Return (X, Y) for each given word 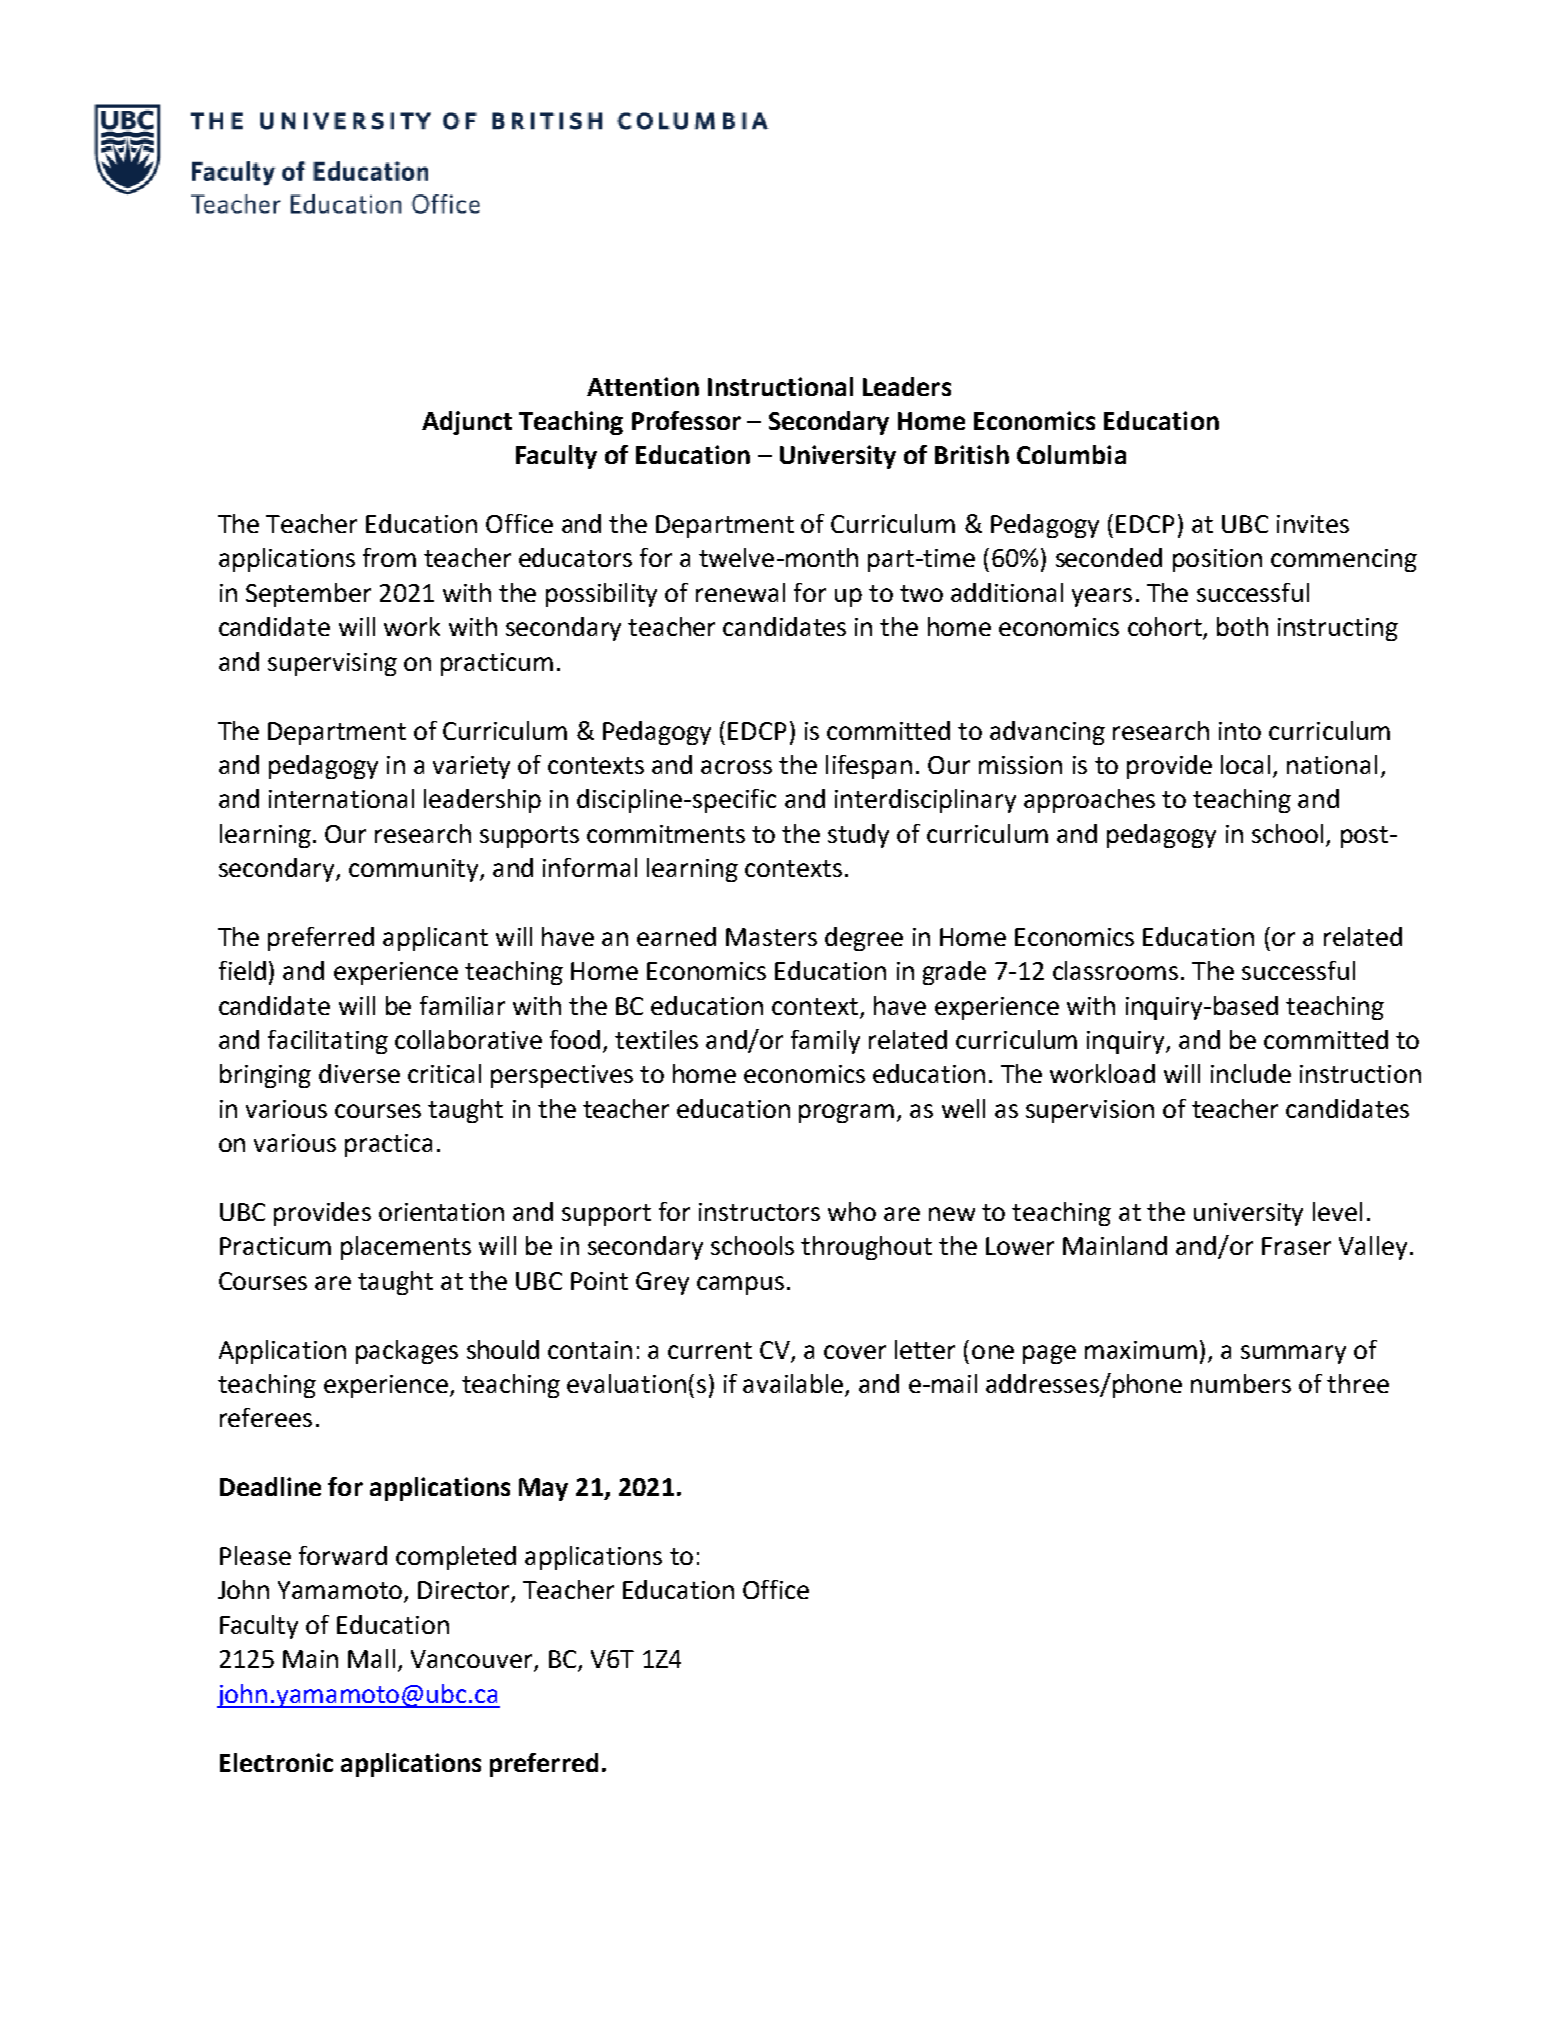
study (858, 836)
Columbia (1071, 454)
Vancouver (473, 1660)
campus (740, 1285)
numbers (1241, 1383)
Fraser (1296, 1246)
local (1245, 764)
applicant (435, 939)
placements (406, 1248)
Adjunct (467, 423)
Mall (371, 1658)
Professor (686, 420)
